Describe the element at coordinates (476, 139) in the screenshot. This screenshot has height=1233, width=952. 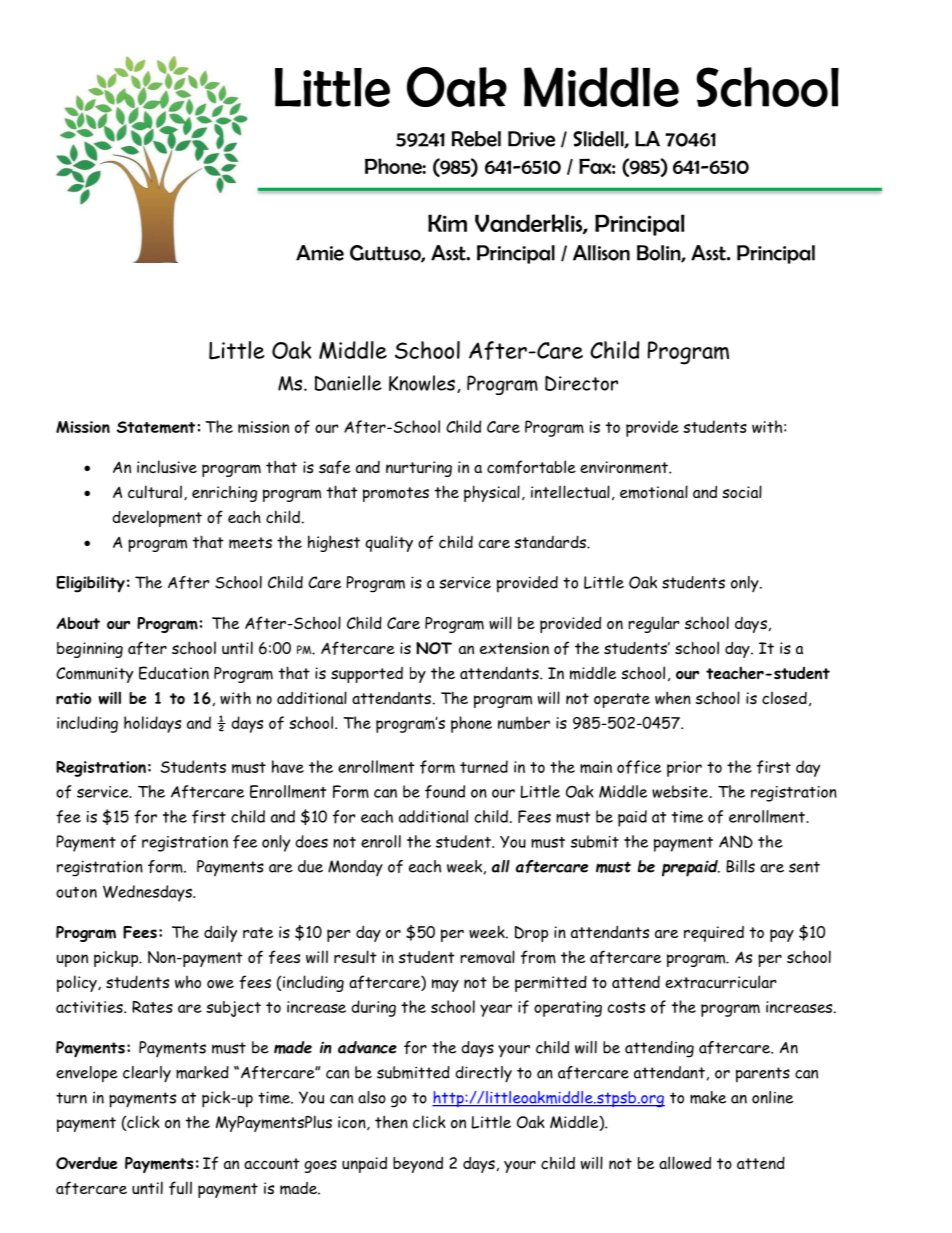
I see `Rebel` at that location.
